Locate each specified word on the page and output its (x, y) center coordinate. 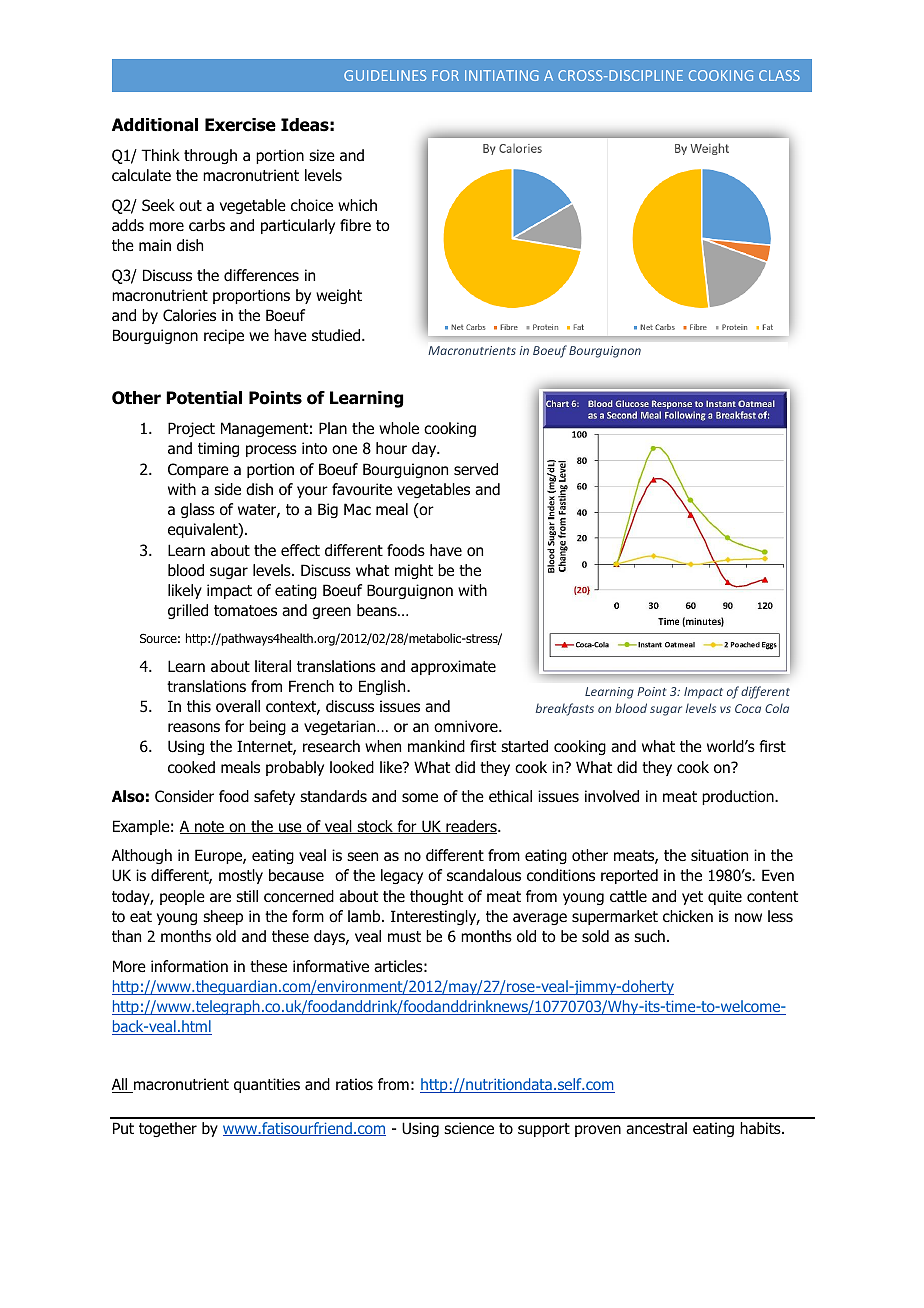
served (476, 469)
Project (191, 429)
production (739, 797)
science (469, 1128)
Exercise (240, 125)
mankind (436, 746)
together (168, 1129)
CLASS (779, 75)
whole (399, 428)
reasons (194, 728)
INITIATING (502, 75)
